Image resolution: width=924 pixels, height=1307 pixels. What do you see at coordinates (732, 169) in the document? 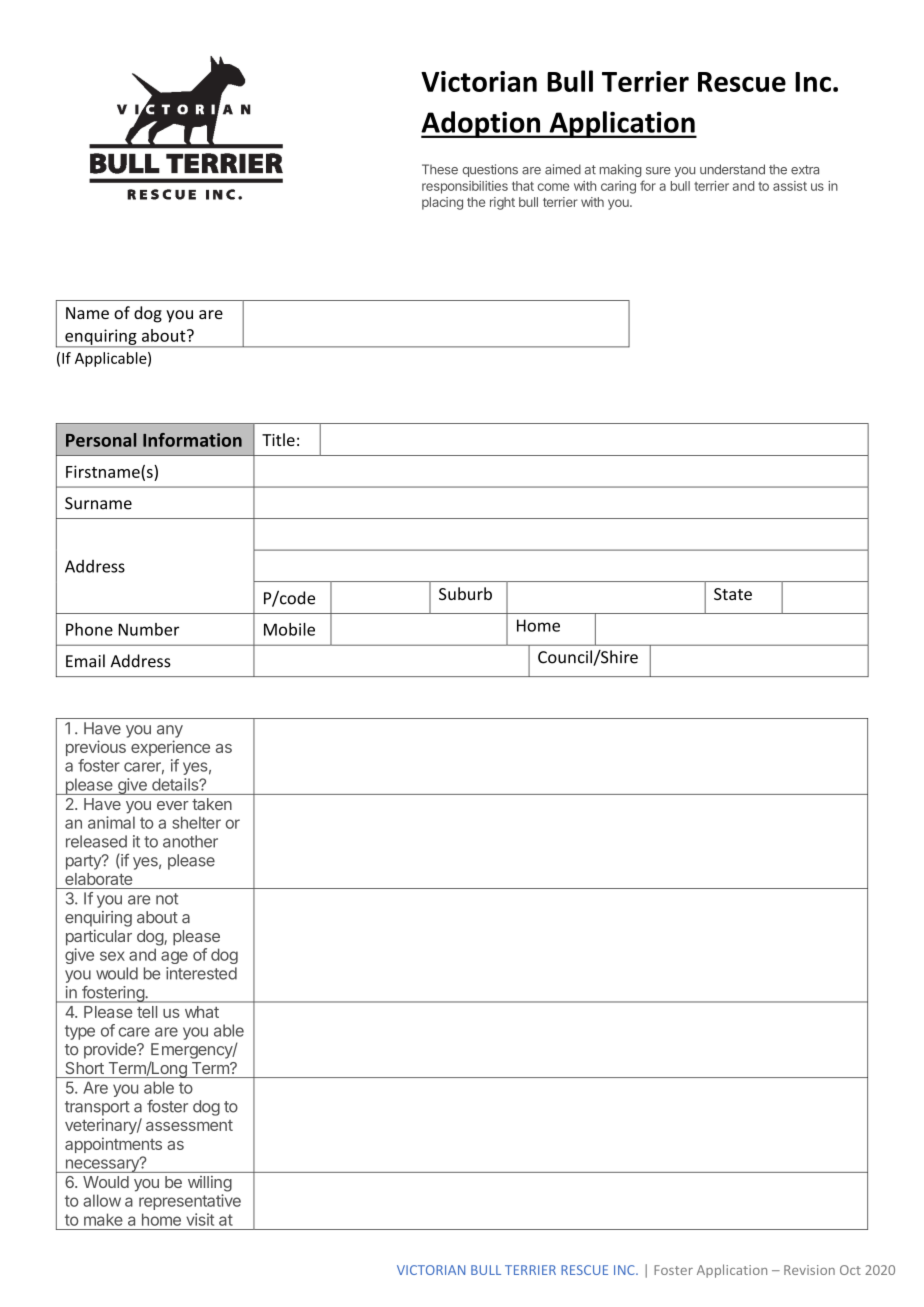
I see `understand` at bounding box center [732, 169].
